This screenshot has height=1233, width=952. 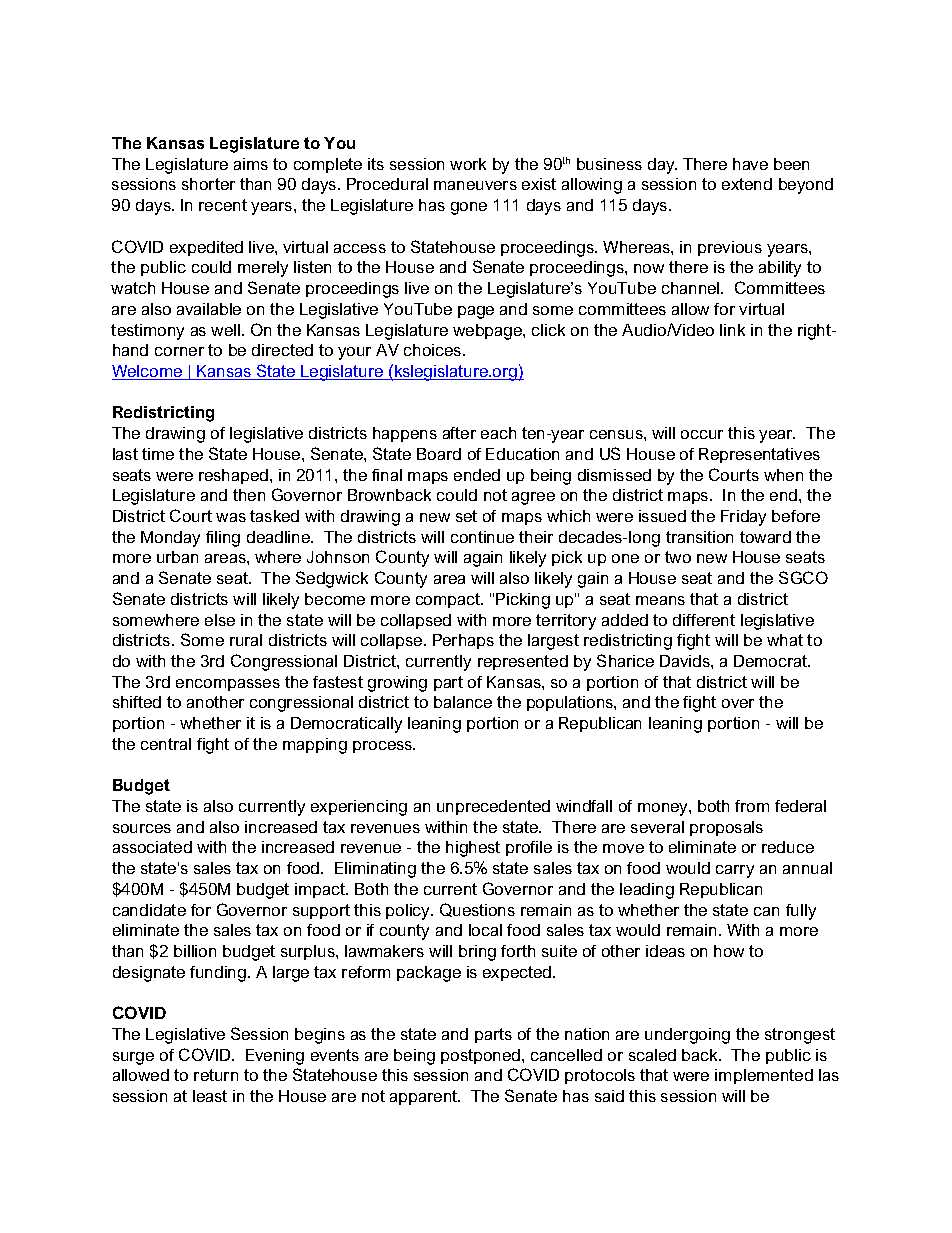 What do you see at coordinates (208, 184) in the screenshot?
I see `shorter` at bounding box center [208, 184].
